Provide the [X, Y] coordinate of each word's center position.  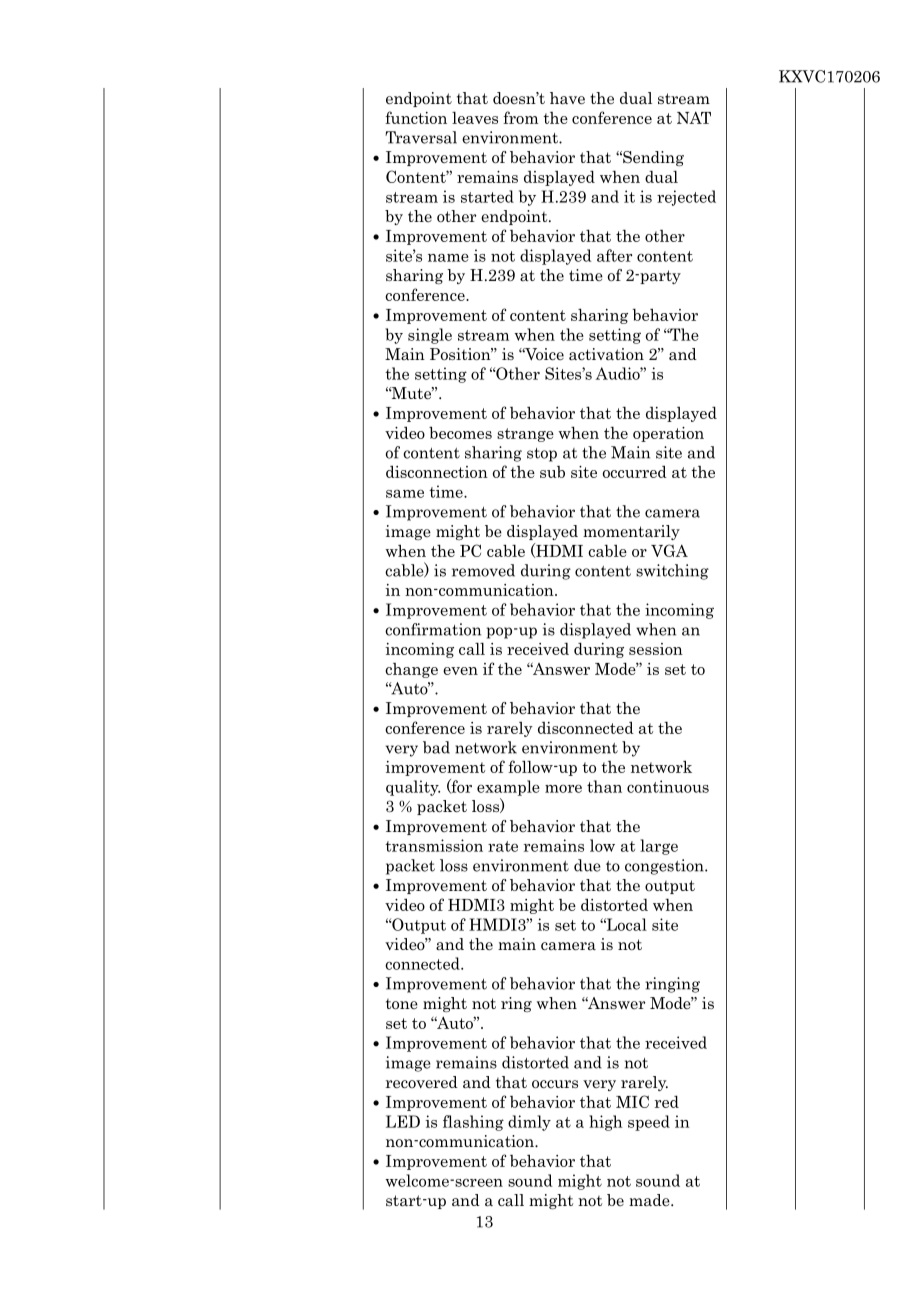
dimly [529, 1123]
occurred [635, 471]
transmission [434, 845]
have [567, 98]
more [563, 788]
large [659, 847]
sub [552, 472]
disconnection [437, 471]
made [650, 1200]
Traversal [421, 137]
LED [403, 1121]
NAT [694, 117]
